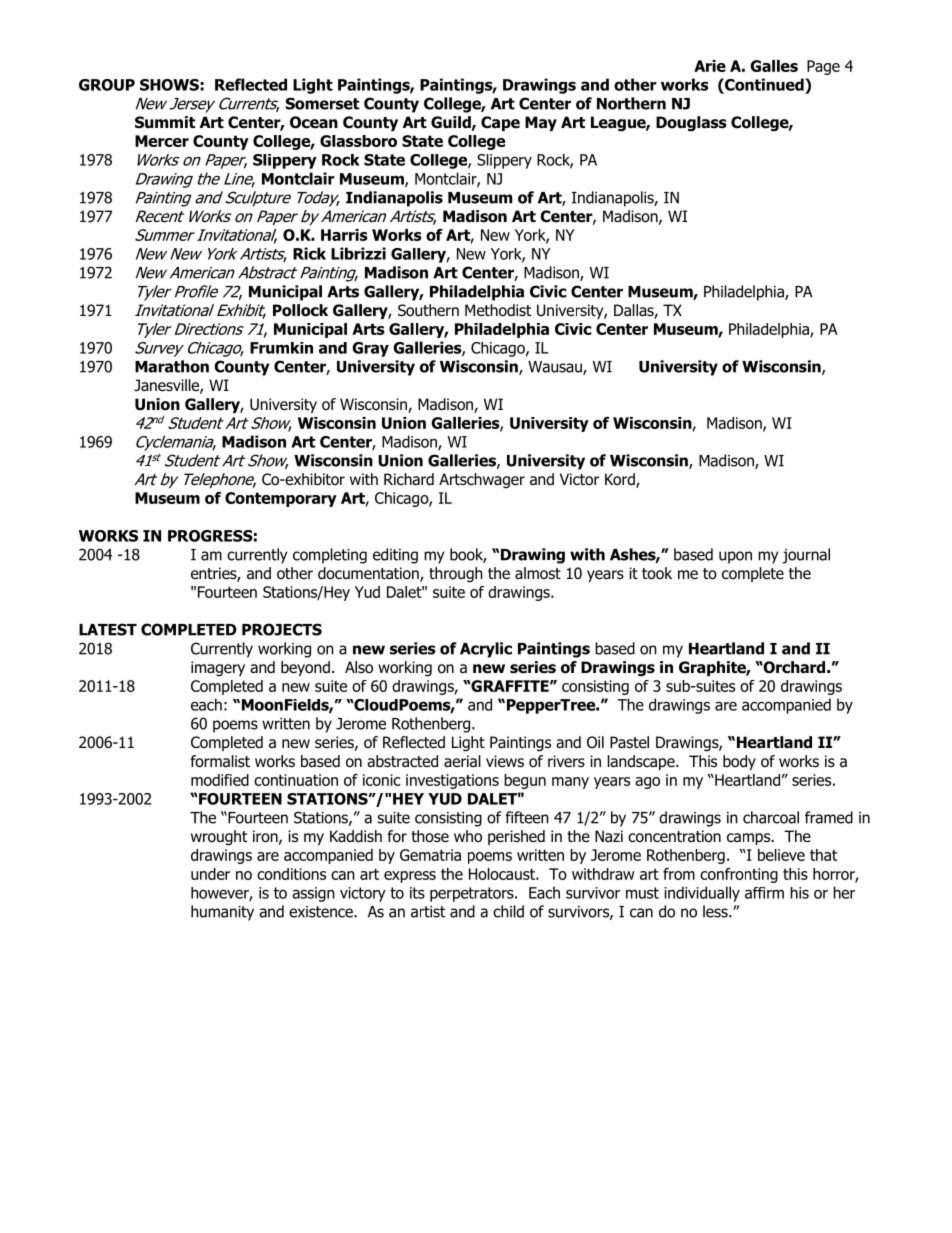 The height and width of the screenshot is (1233, 952). What do you see at coordinates (409, 479) in the screenshot?
I see `Richard` at bounding box center [409, 479].
